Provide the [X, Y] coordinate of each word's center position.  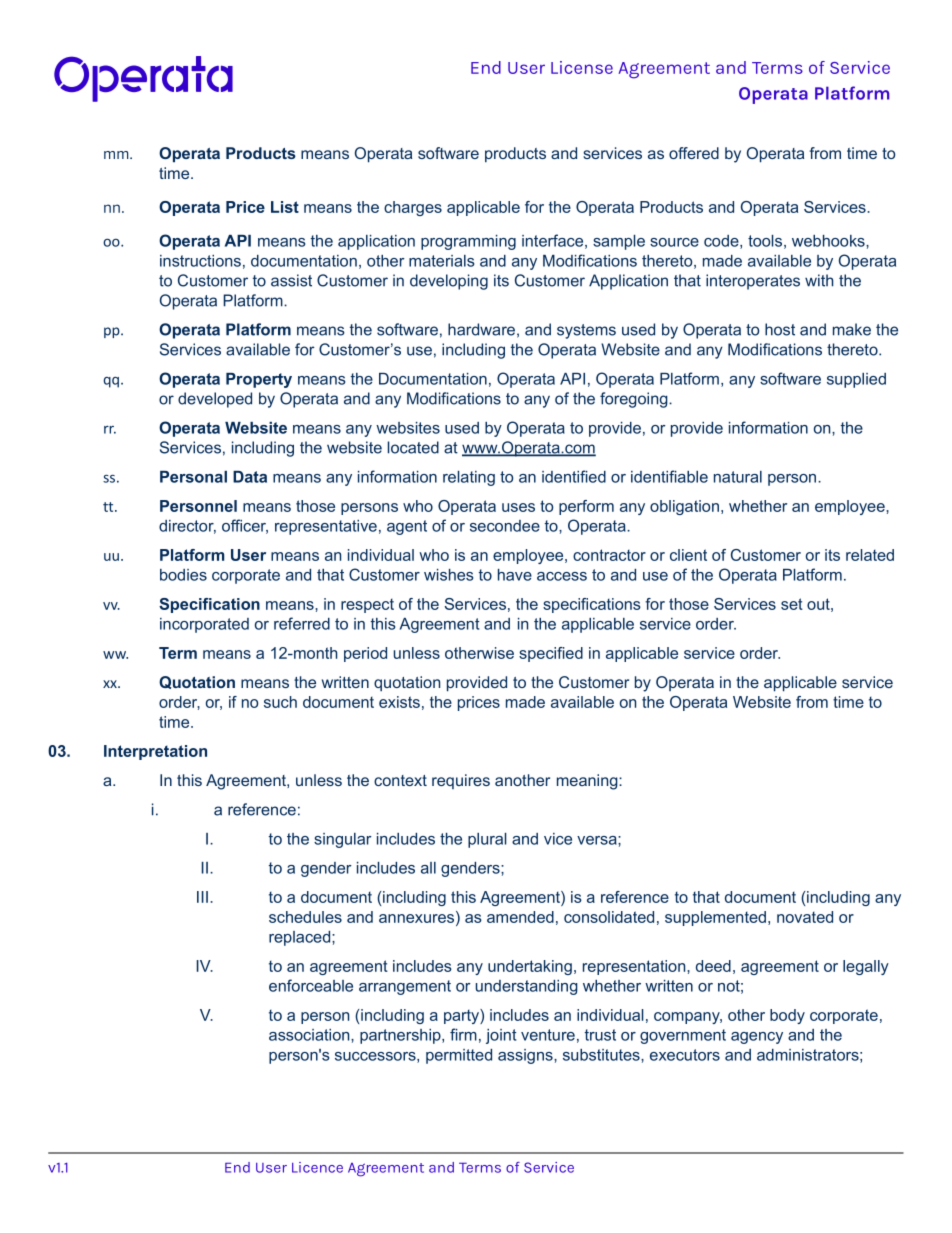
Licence [317, 1167]
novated [805, 917]
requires [461, 781]
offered [694, 153]
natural [738, 477]
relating [469, 478]
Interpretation [155, 752]
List [285, 207]
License [582, 67]
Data [250, 477]
